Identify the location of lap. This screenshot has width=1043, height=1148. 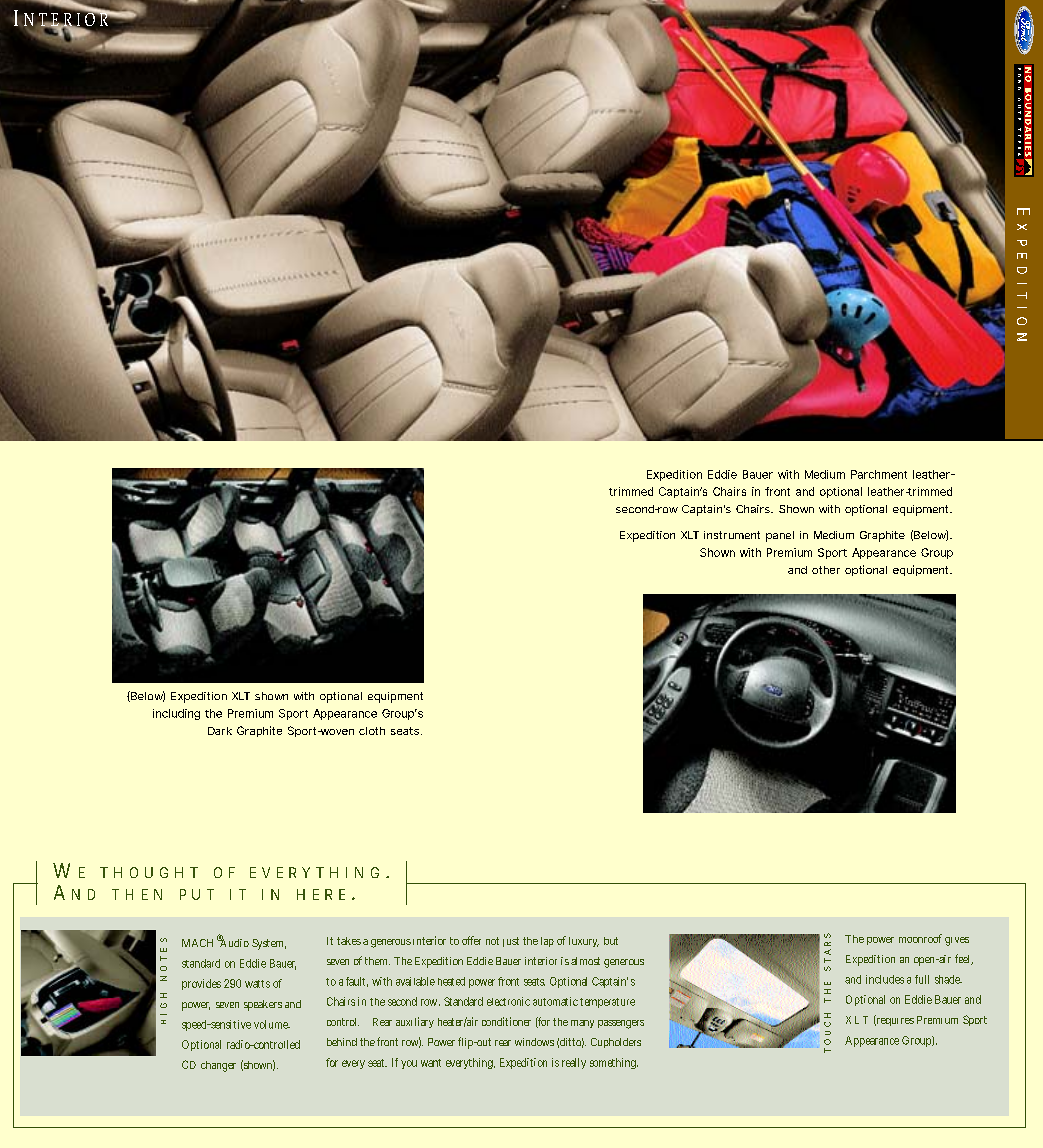
(547, 942).
